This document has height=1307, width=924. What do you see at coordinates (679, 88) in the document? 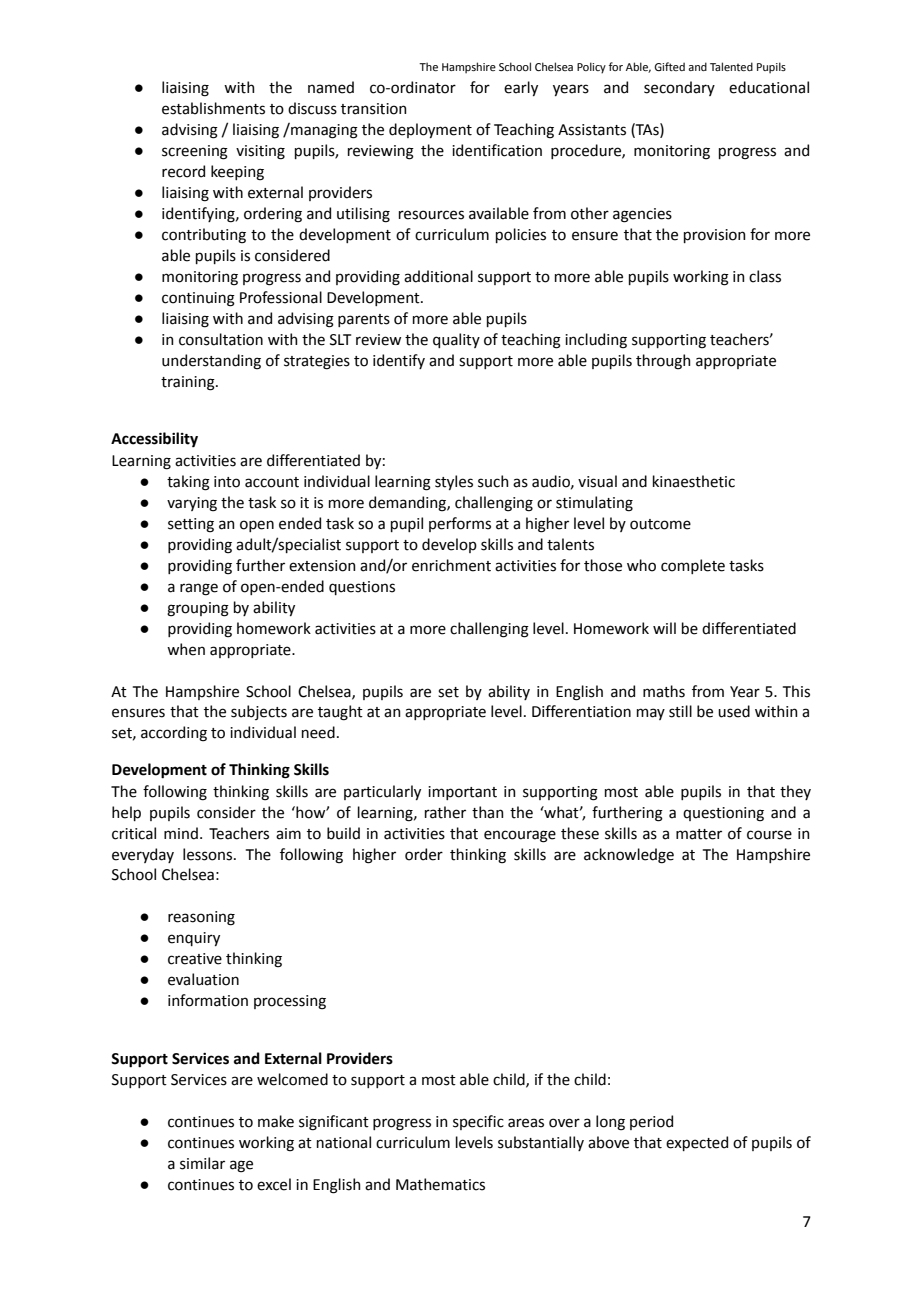
I see `secondary` at bounding box center [679, 88].
